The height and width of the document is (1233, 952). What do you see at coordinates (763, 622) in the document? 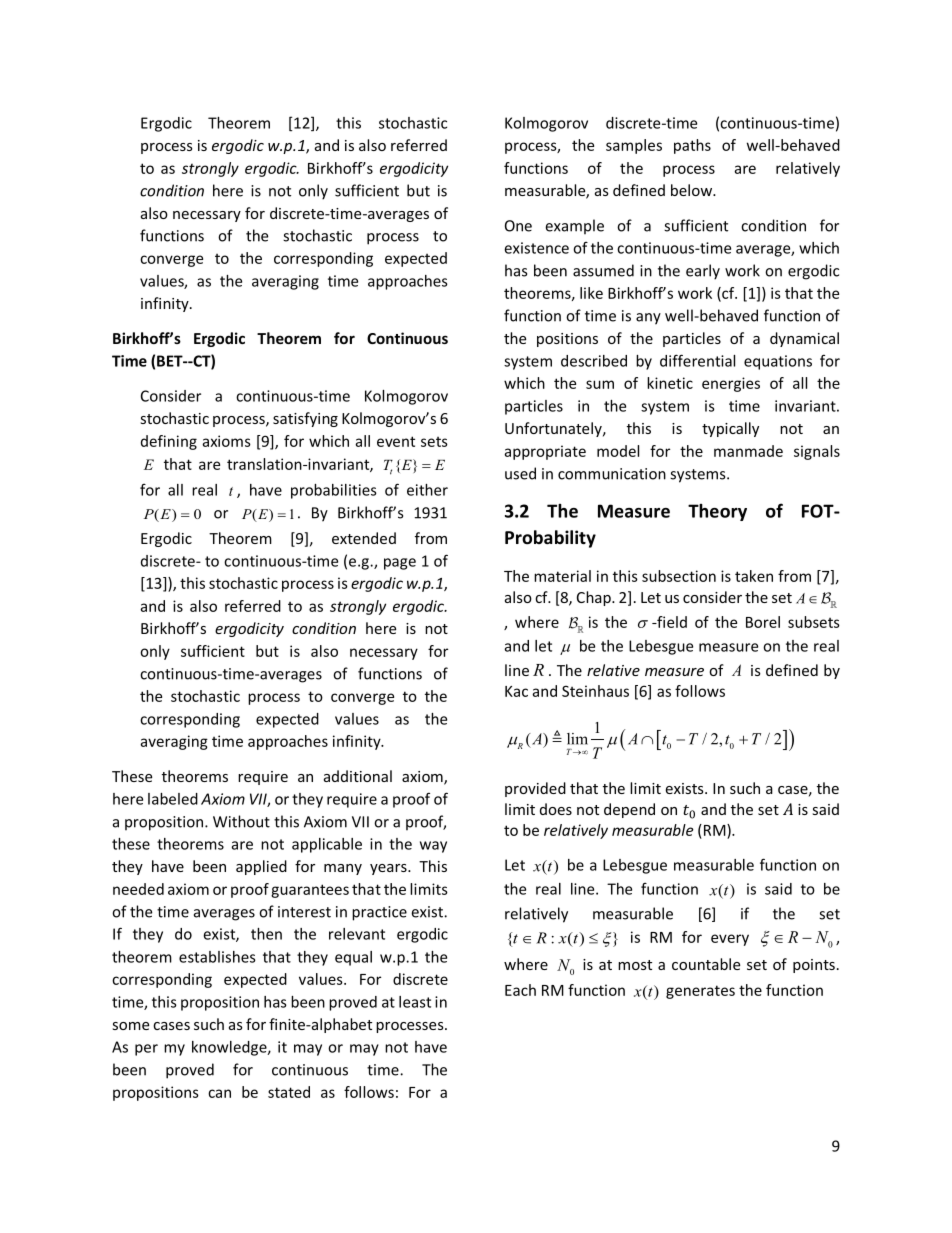
I see `Borel` at bounding box center [763, 622].
